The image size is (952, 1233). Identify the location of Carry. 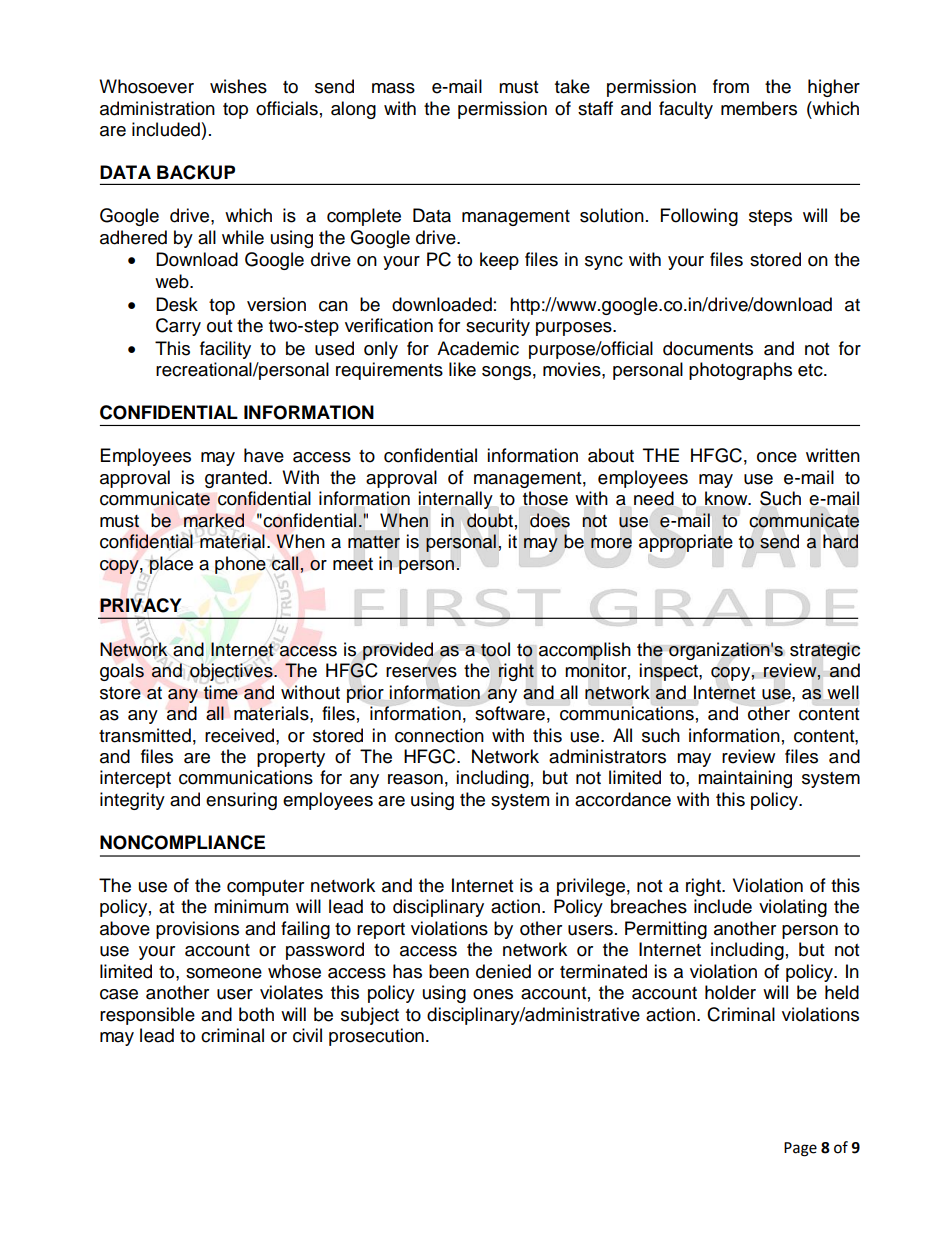
(178, 327).
